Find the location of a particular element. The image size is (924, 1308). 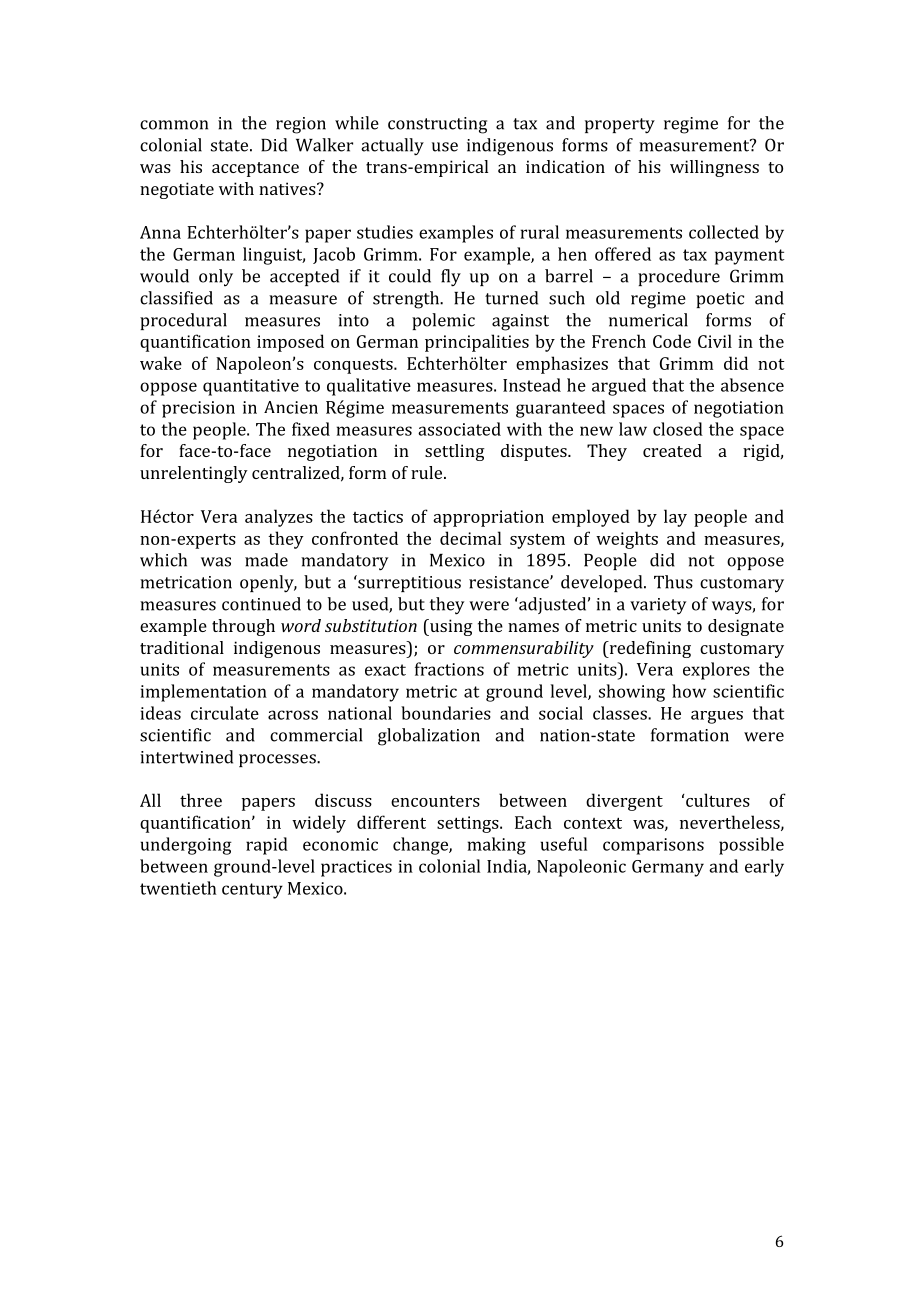

comparisons is located at coordinates (653, 846).
